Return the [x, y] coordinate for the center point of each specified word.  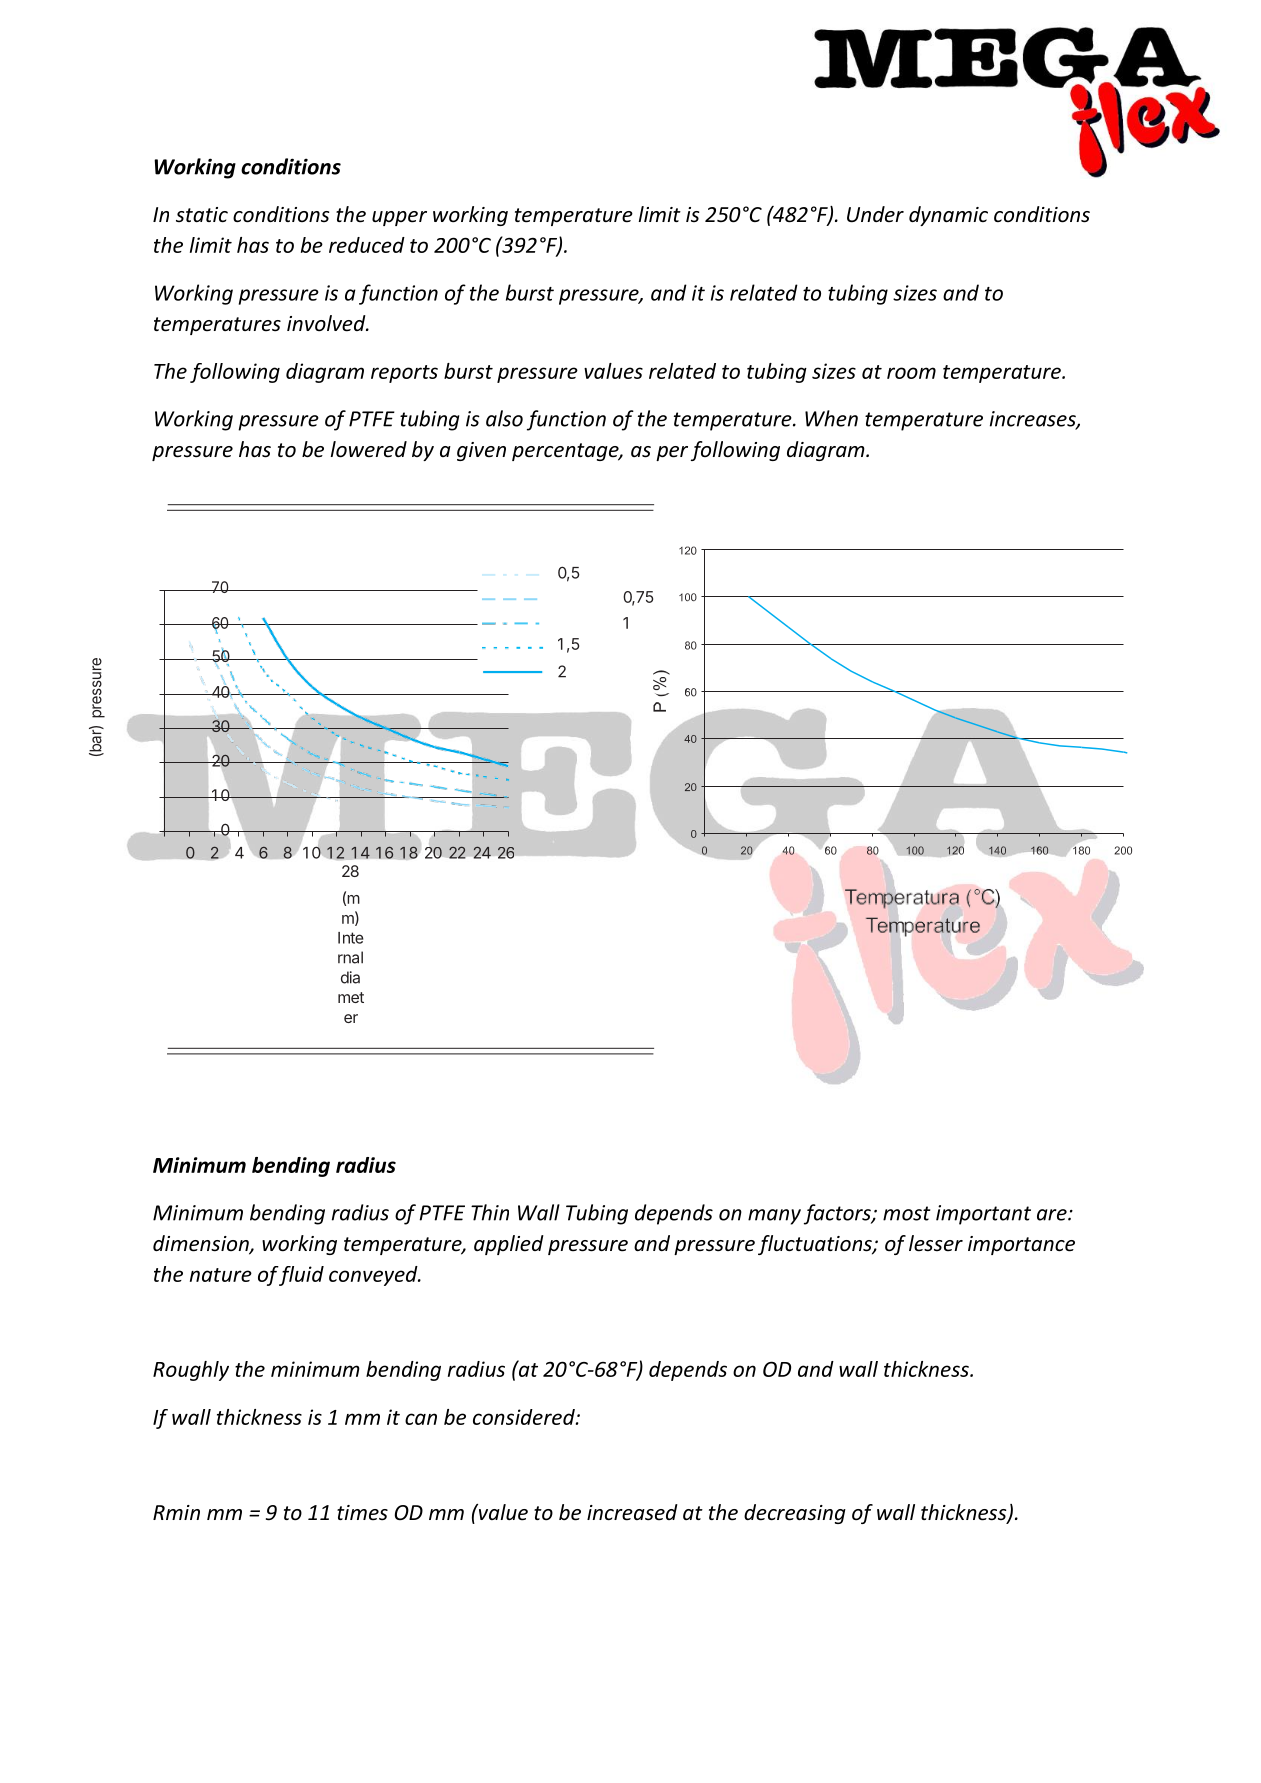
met [351, 997]
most [906, 1213]
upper [399, 218]
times [362, 1513]
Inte [351, 938]
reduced [367, 245]
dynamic [948, 216]
